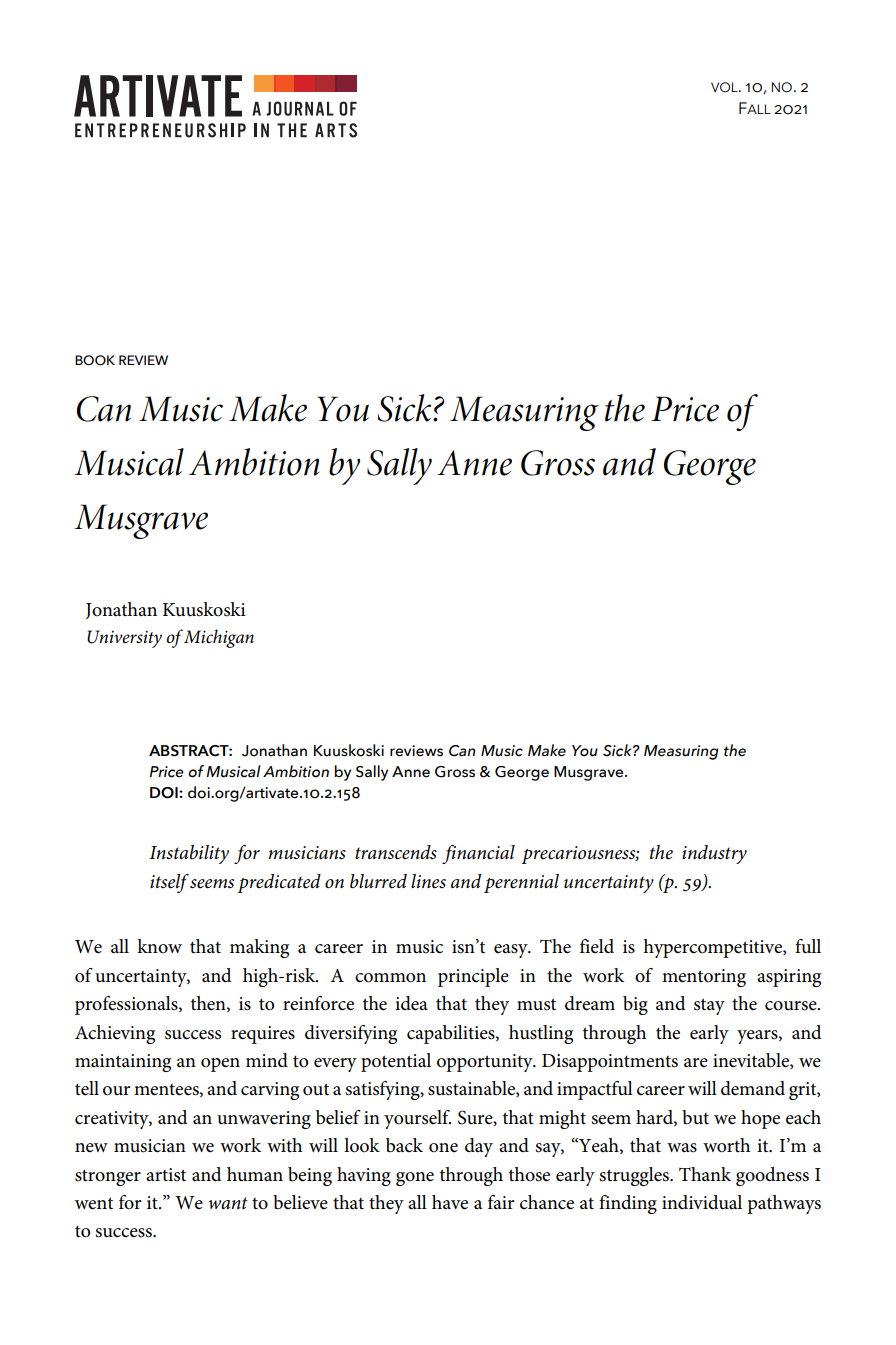  Describe the element at coordinates (219, 638) in the screenshot. I see `Michigan` at that location.
